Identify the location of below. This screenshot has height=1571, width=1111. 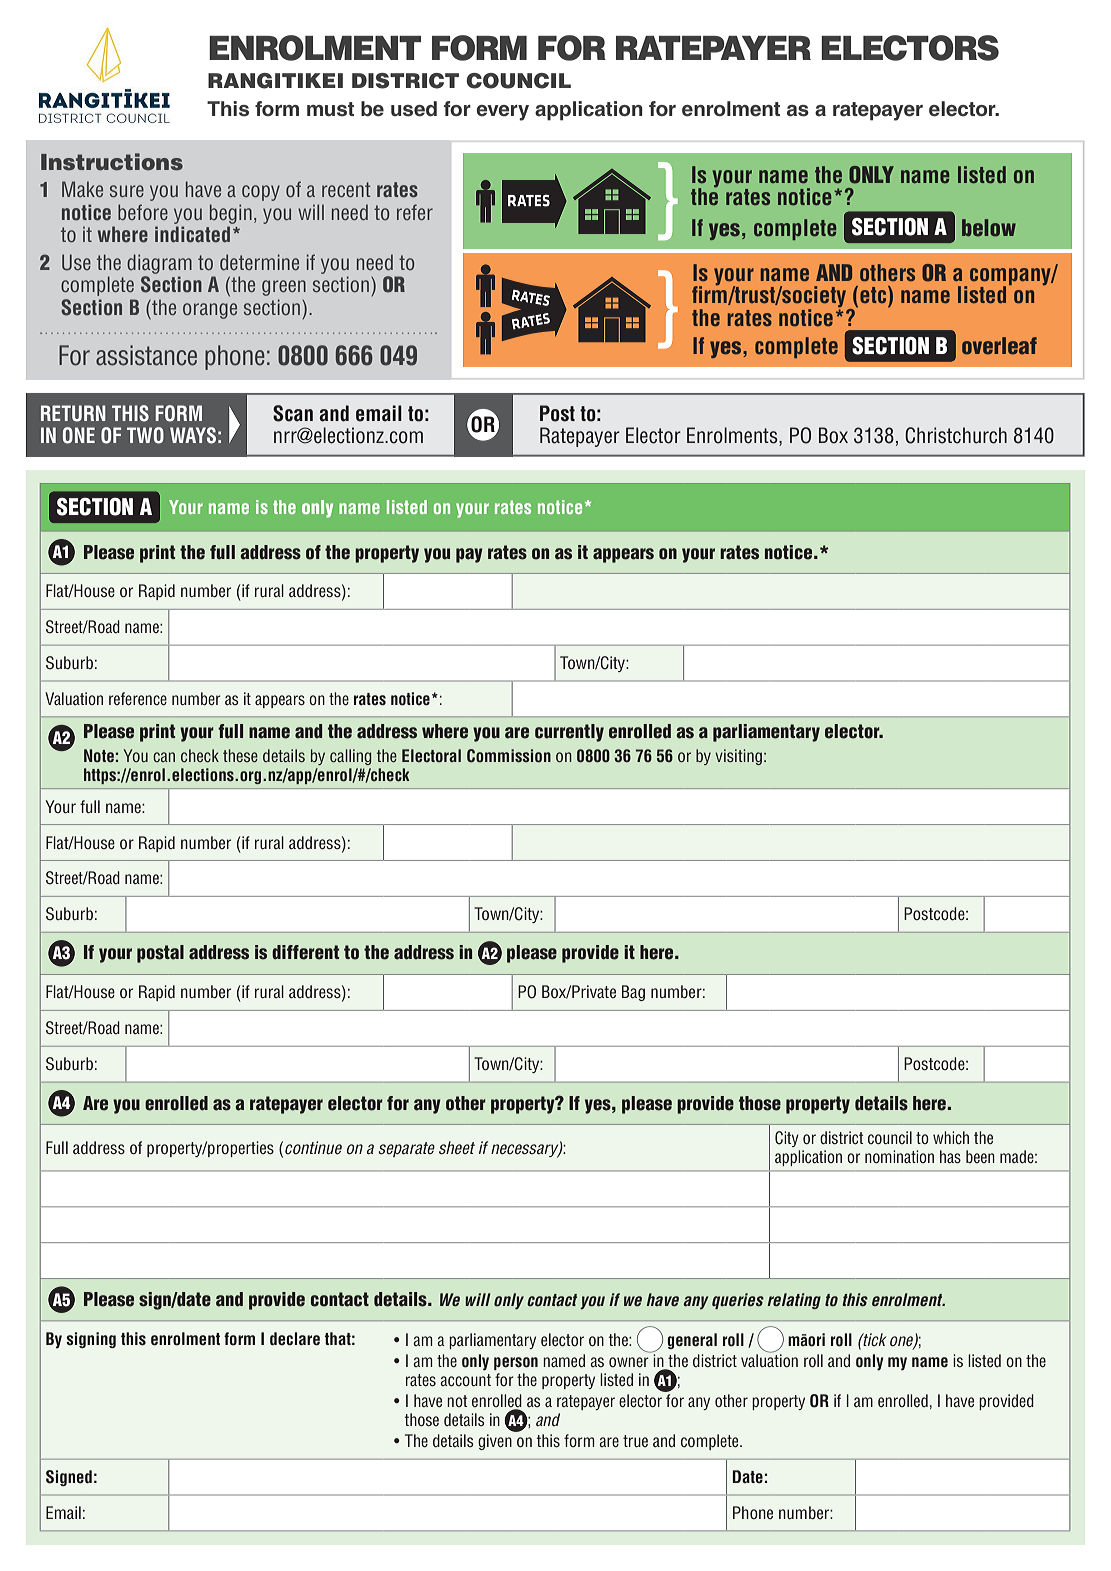
(989, 228).
